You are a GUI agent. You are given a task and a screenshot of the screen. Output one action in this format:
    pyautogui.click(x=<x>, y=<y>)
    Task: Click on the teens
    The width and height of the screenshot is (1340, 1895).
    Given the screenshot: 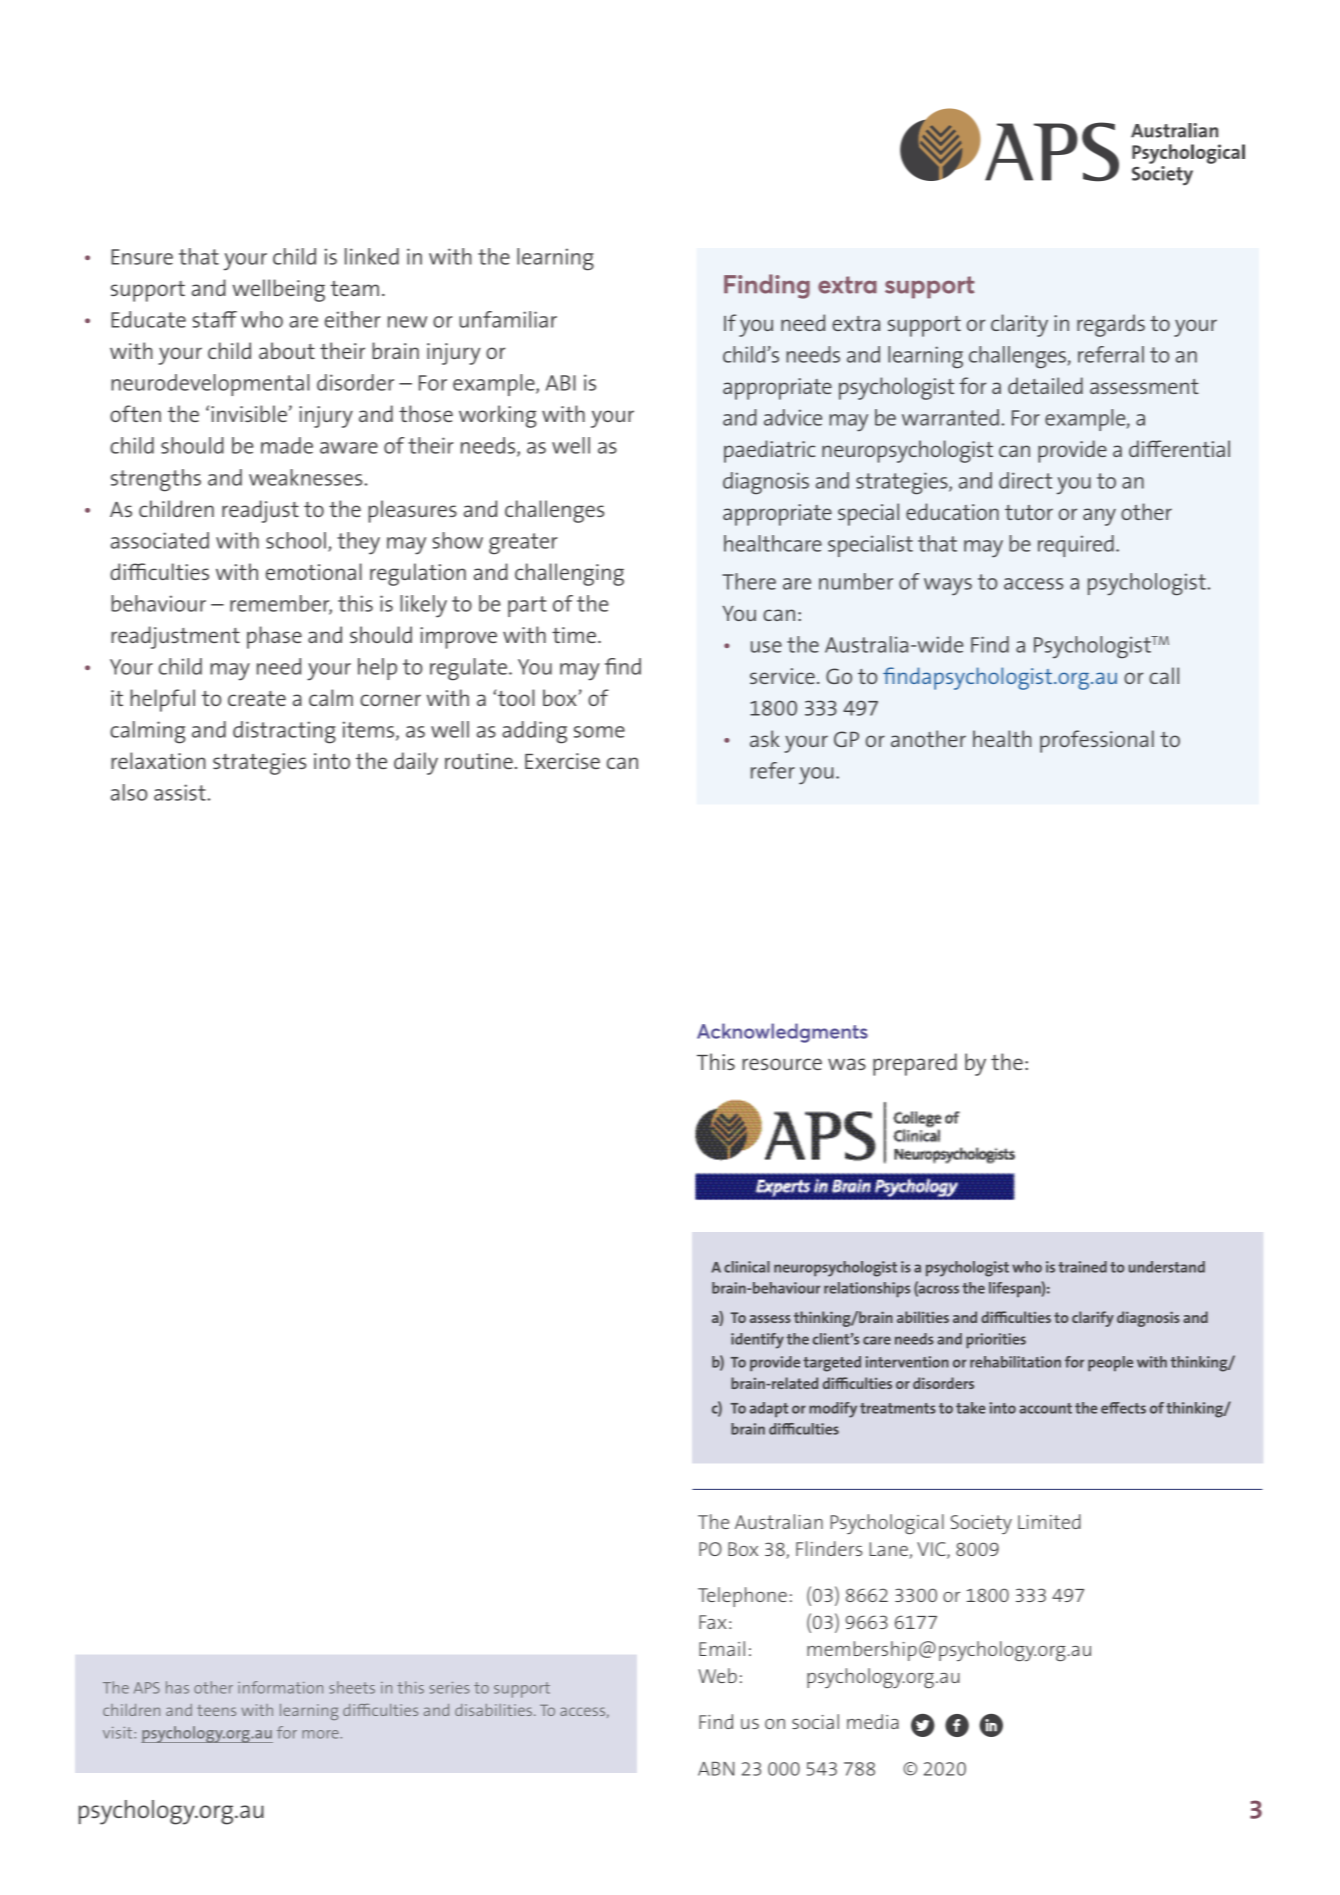 What is the action you would take?
    pyautogui.click(x=216, y=1710)
